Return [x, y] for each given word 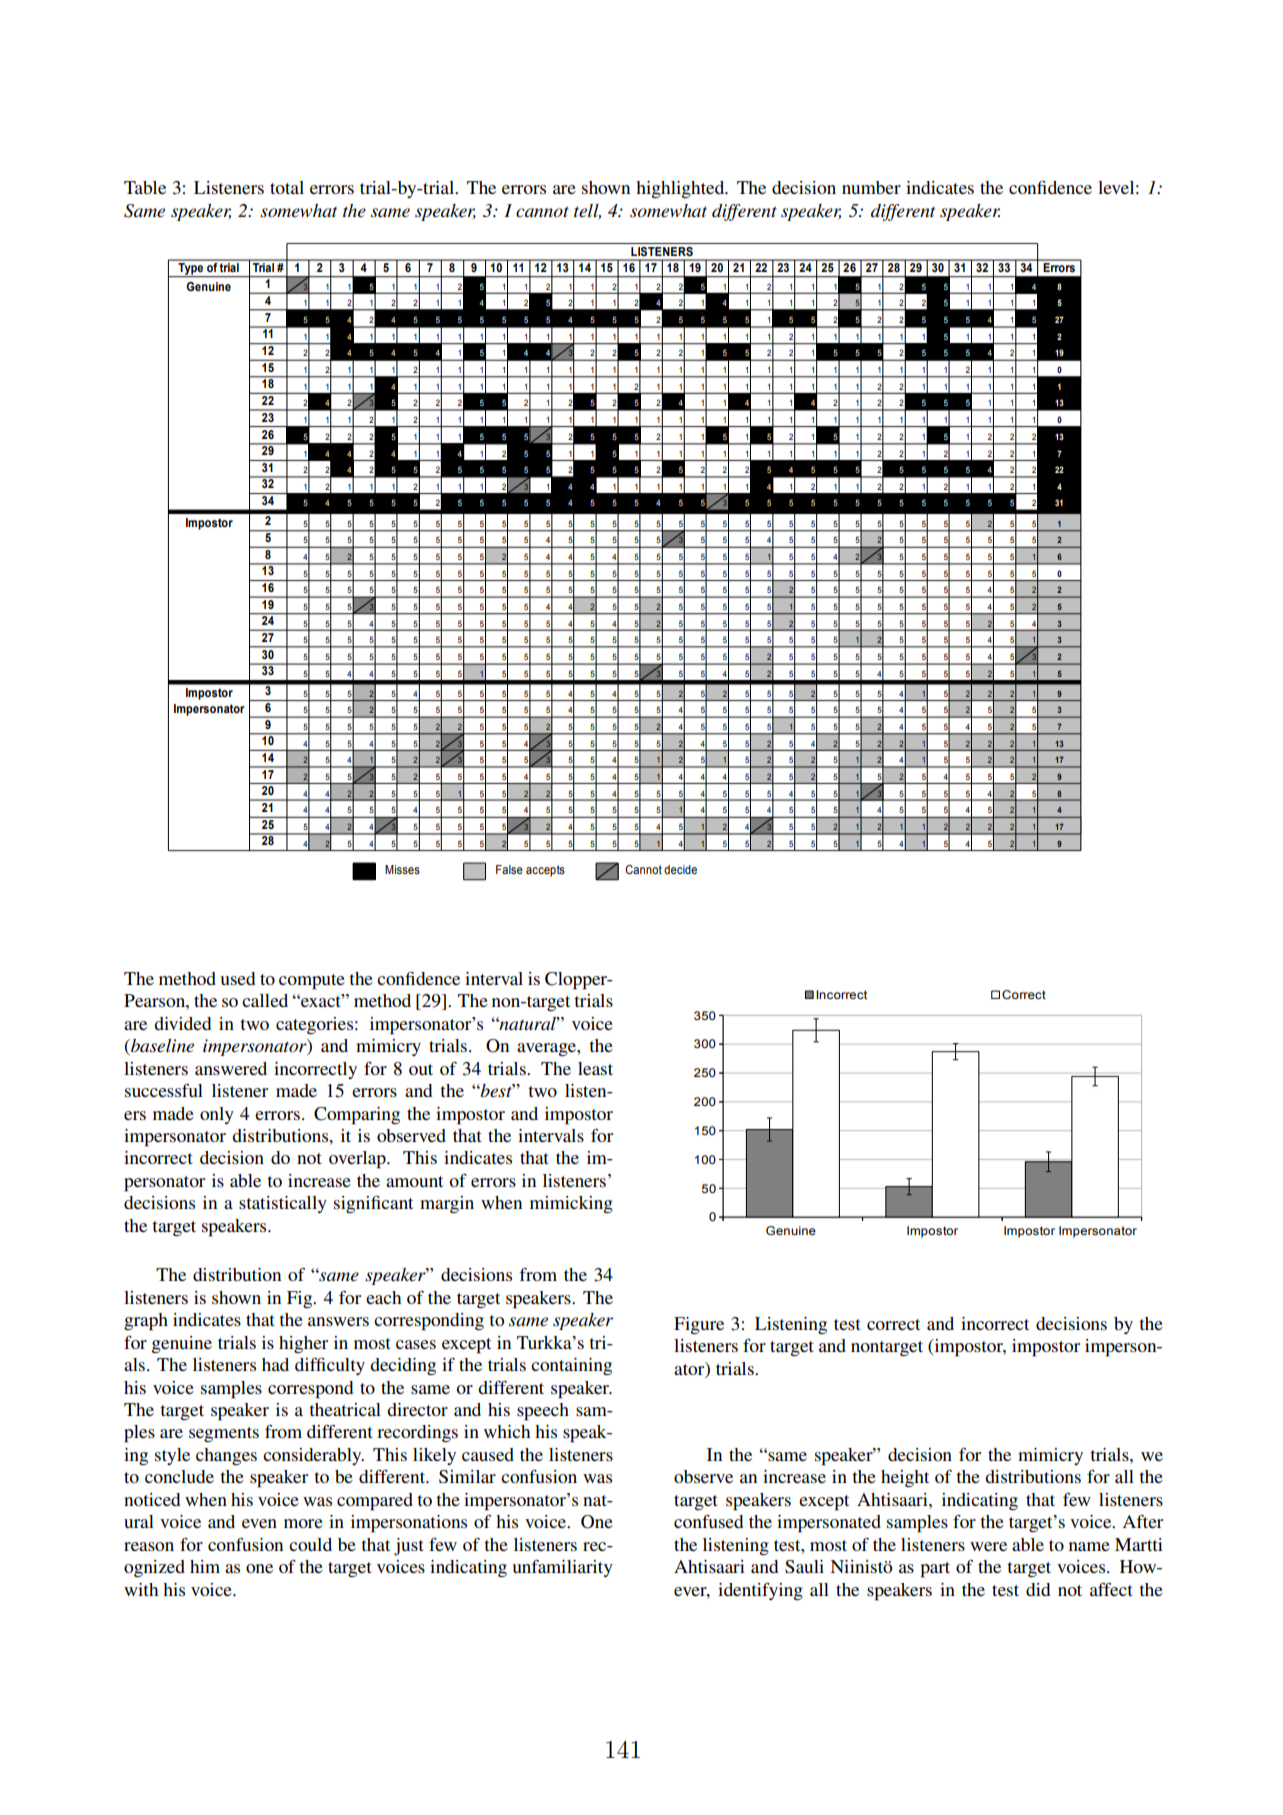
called [265, 1000]
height [905, 1479]
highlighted [681, 189]
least [595, 1068]
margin [447, 1205]
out [421, 1069]
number [871, 187]
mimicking [571, 1204]
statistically [283, 1204]
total [287, 187]
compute [312, 982]
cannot [542, 212]
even [259, 1523]
